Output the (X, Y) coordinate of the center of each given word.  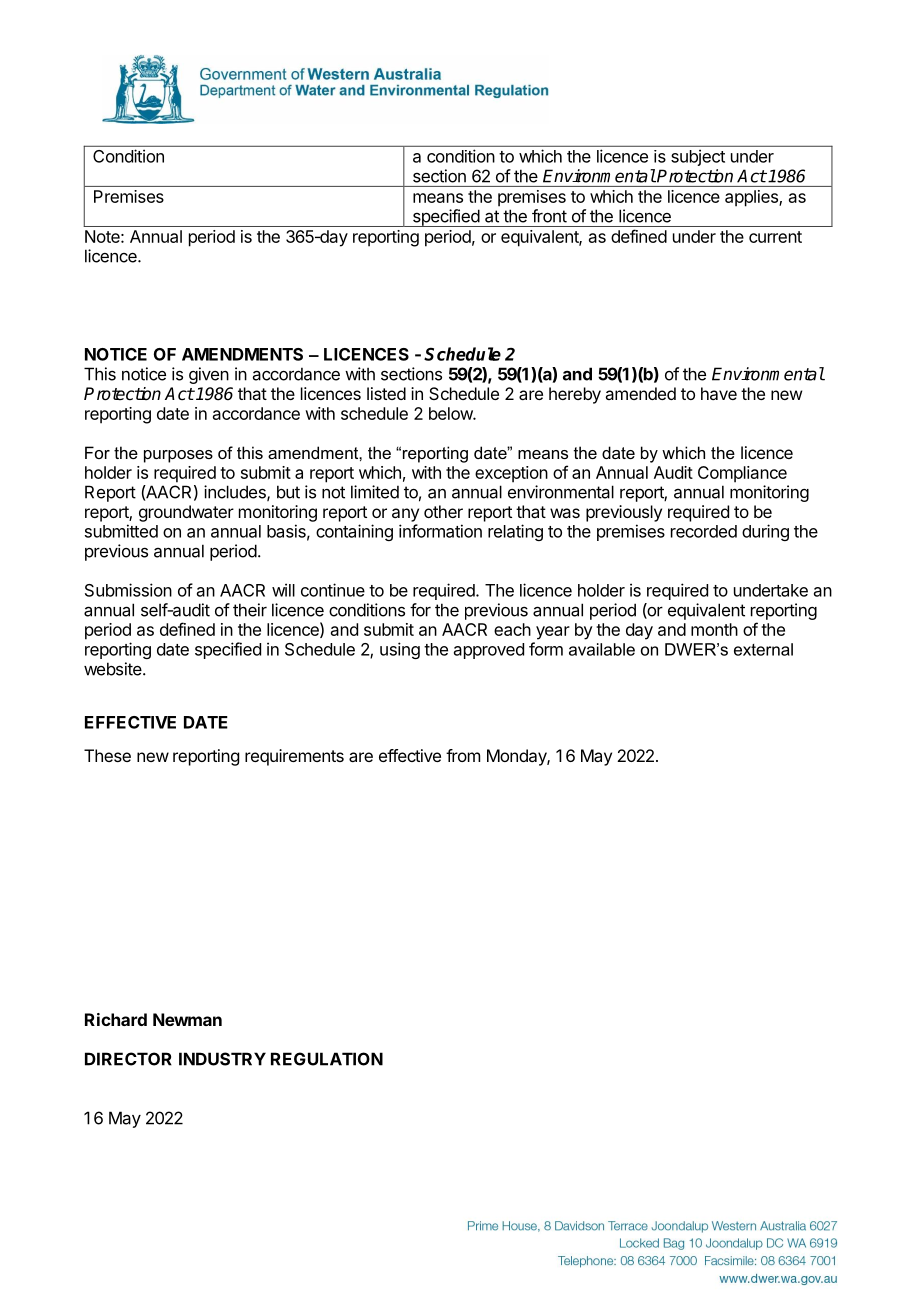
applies (752, 198)
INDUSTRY (222, 1059)
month (714, 629)
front (549, 216)
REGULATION (327, 1059)
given (209, 375)
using (400, 650)
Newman (187, 1019)
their (250, 610)
